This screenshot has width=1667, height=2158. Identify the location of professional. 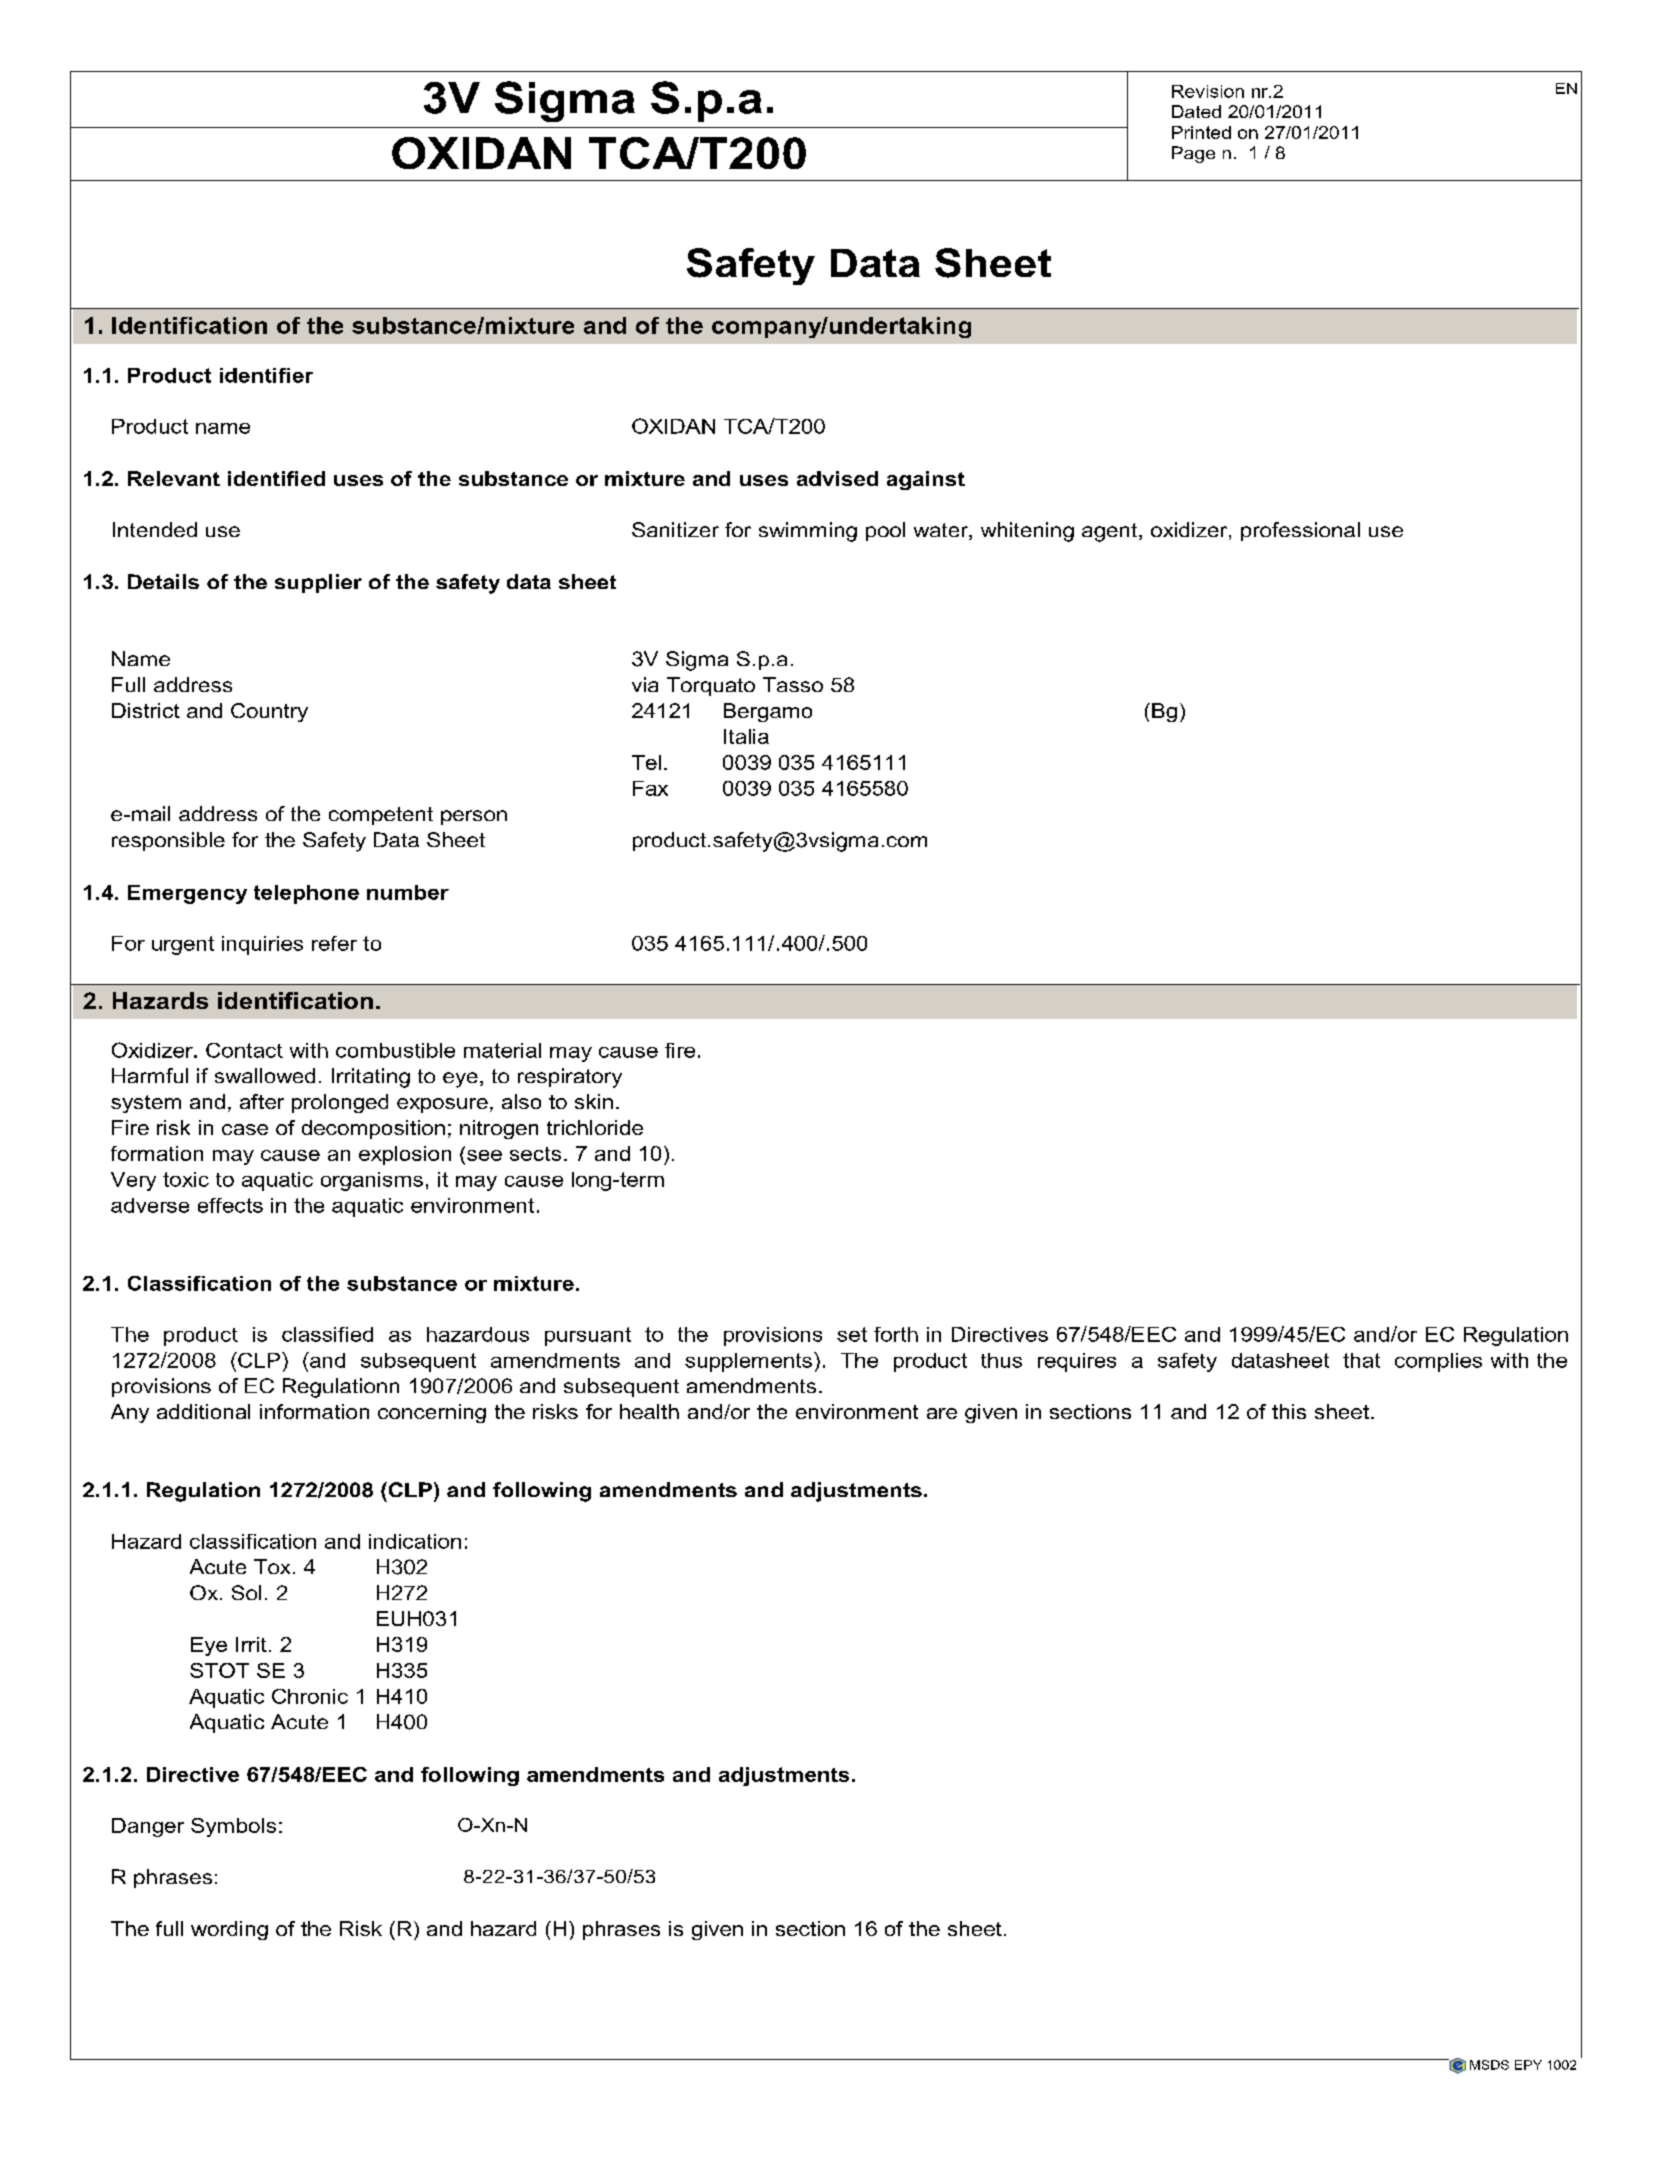
(1300, 531).
